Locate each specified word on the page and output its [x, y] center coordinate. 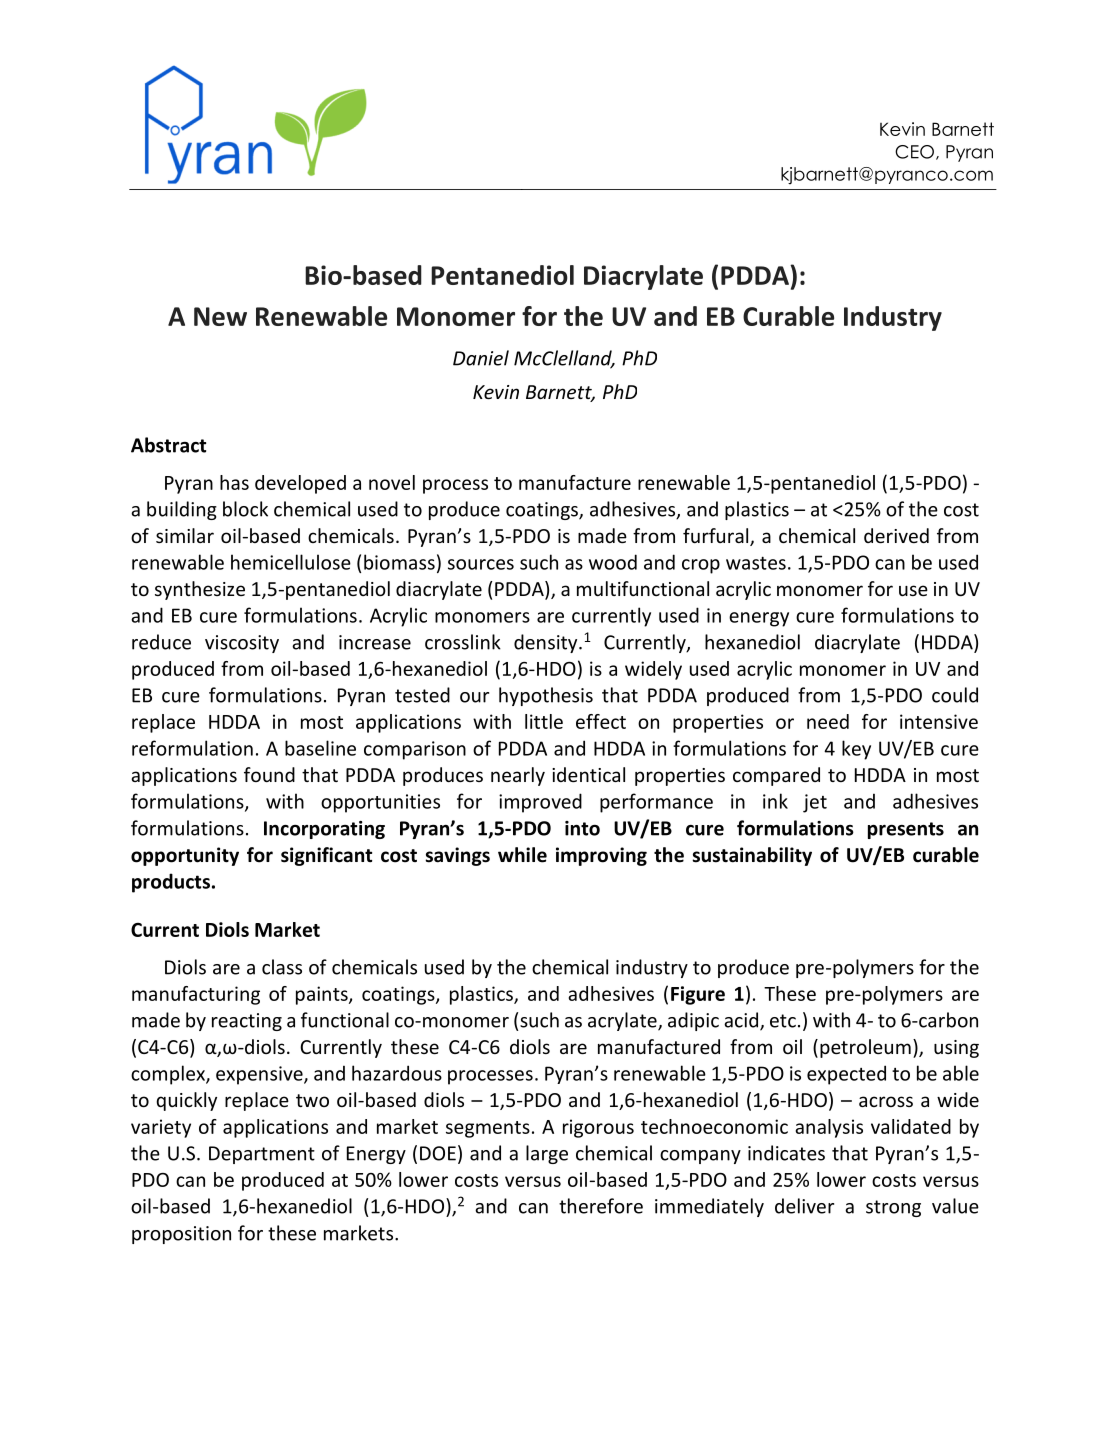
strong [893, 1208]
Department [262, 1155]
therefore [601, 1206]
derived [896, 535]
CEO [914, 152]
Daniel [481, 358]
